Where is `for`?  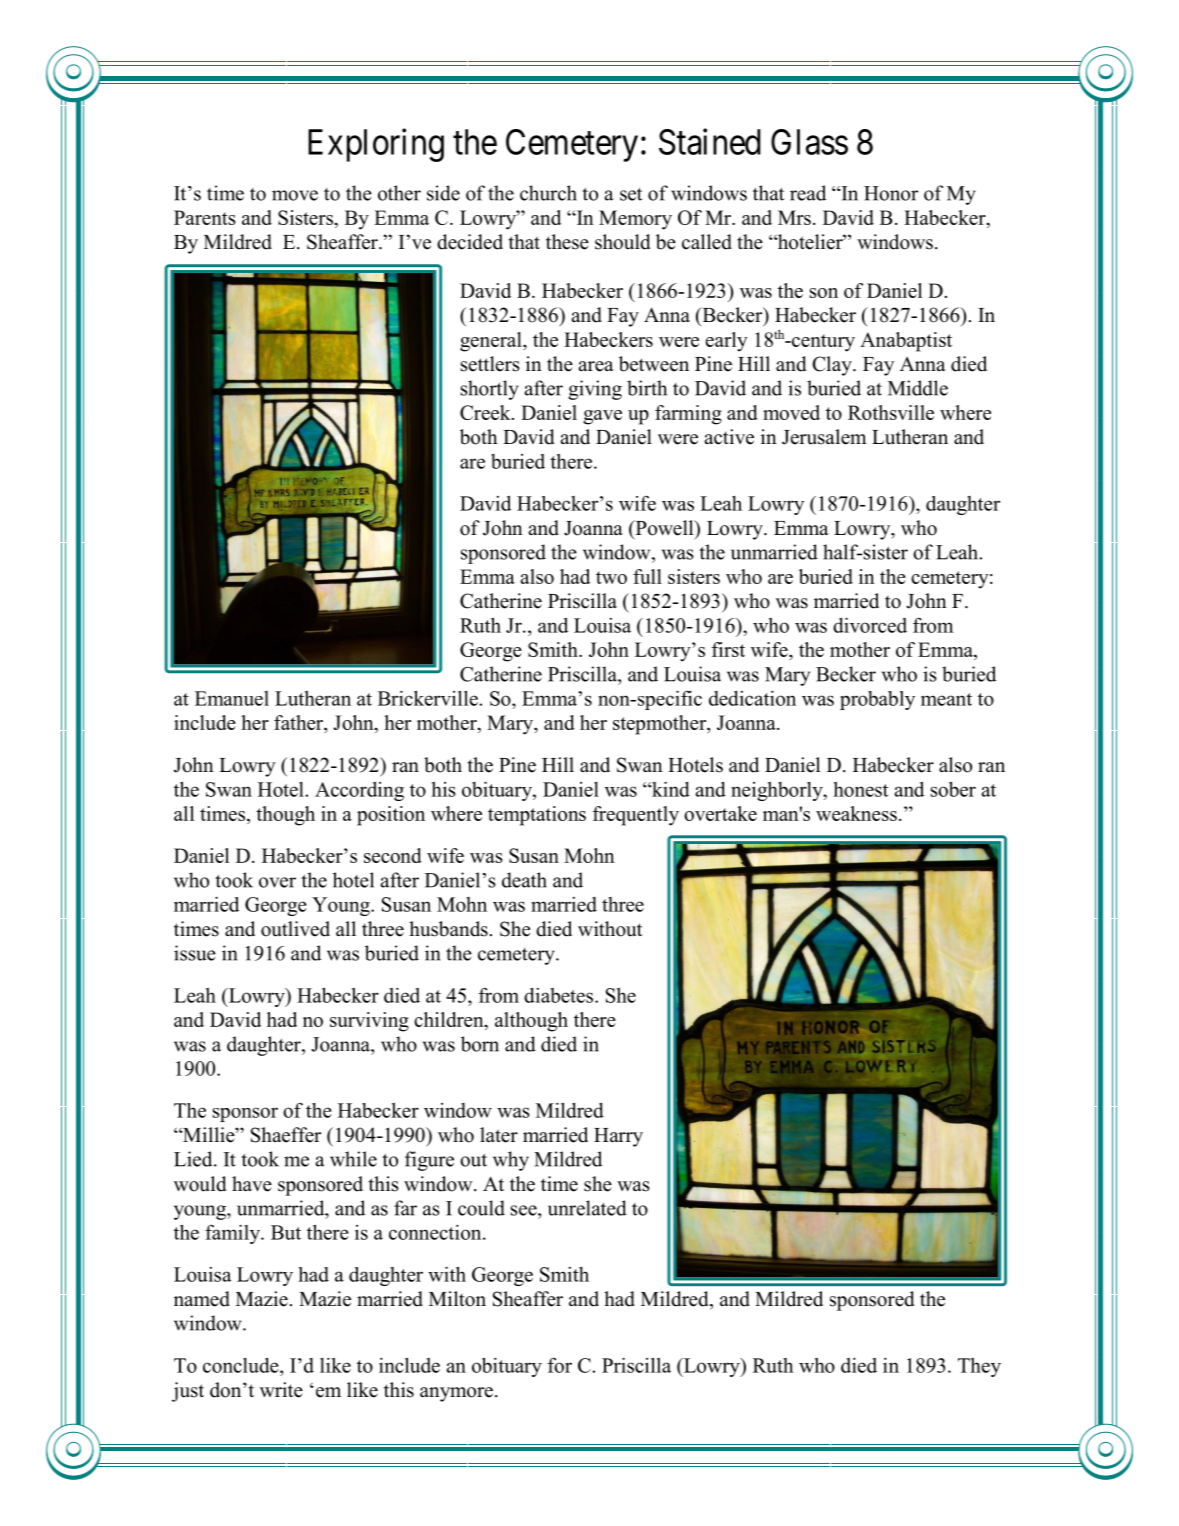
for is located at coordinates (560, 1365).
